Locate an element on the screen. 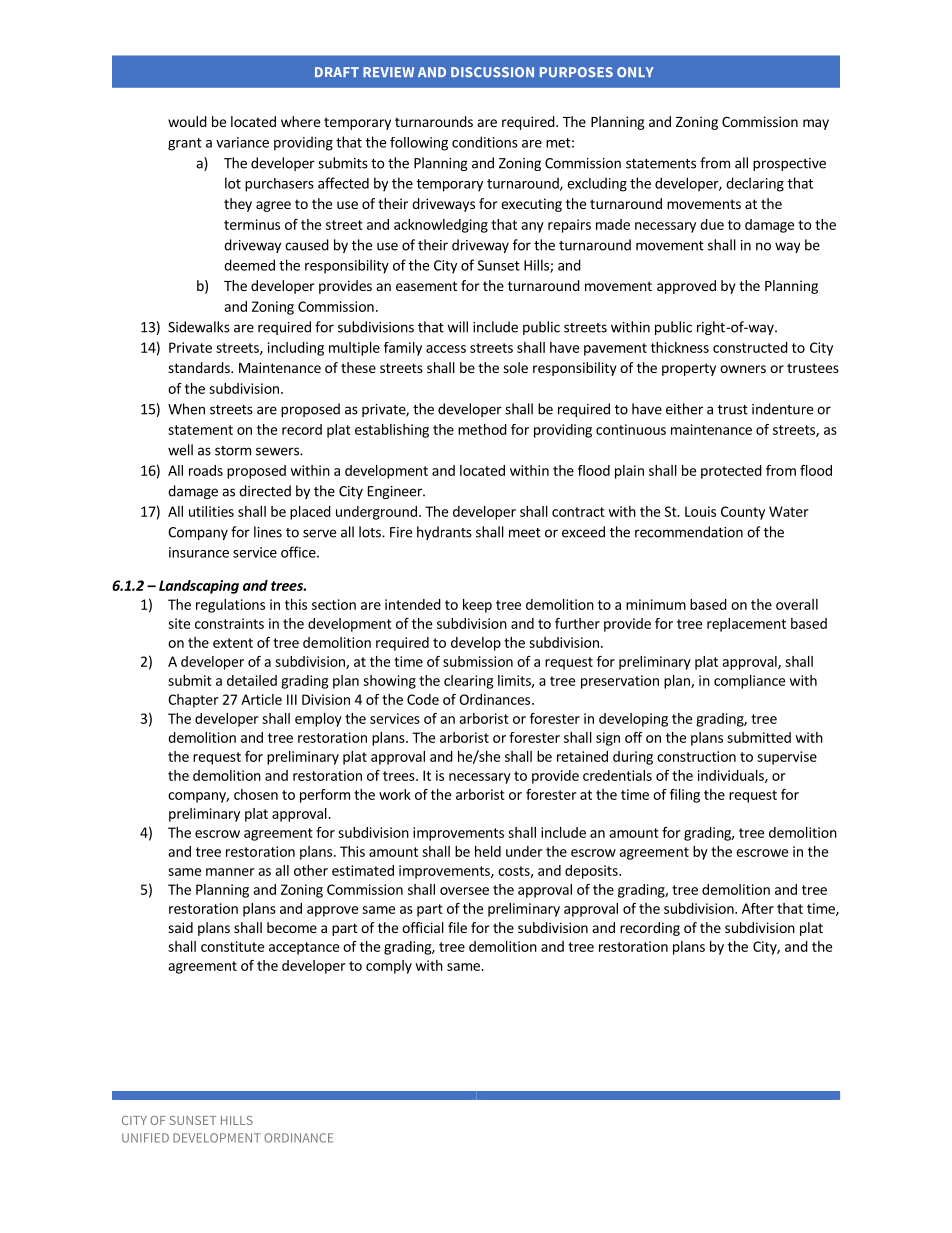 This screenshot has width=952, height=1233. storm is located at coordinates (233, 451).
